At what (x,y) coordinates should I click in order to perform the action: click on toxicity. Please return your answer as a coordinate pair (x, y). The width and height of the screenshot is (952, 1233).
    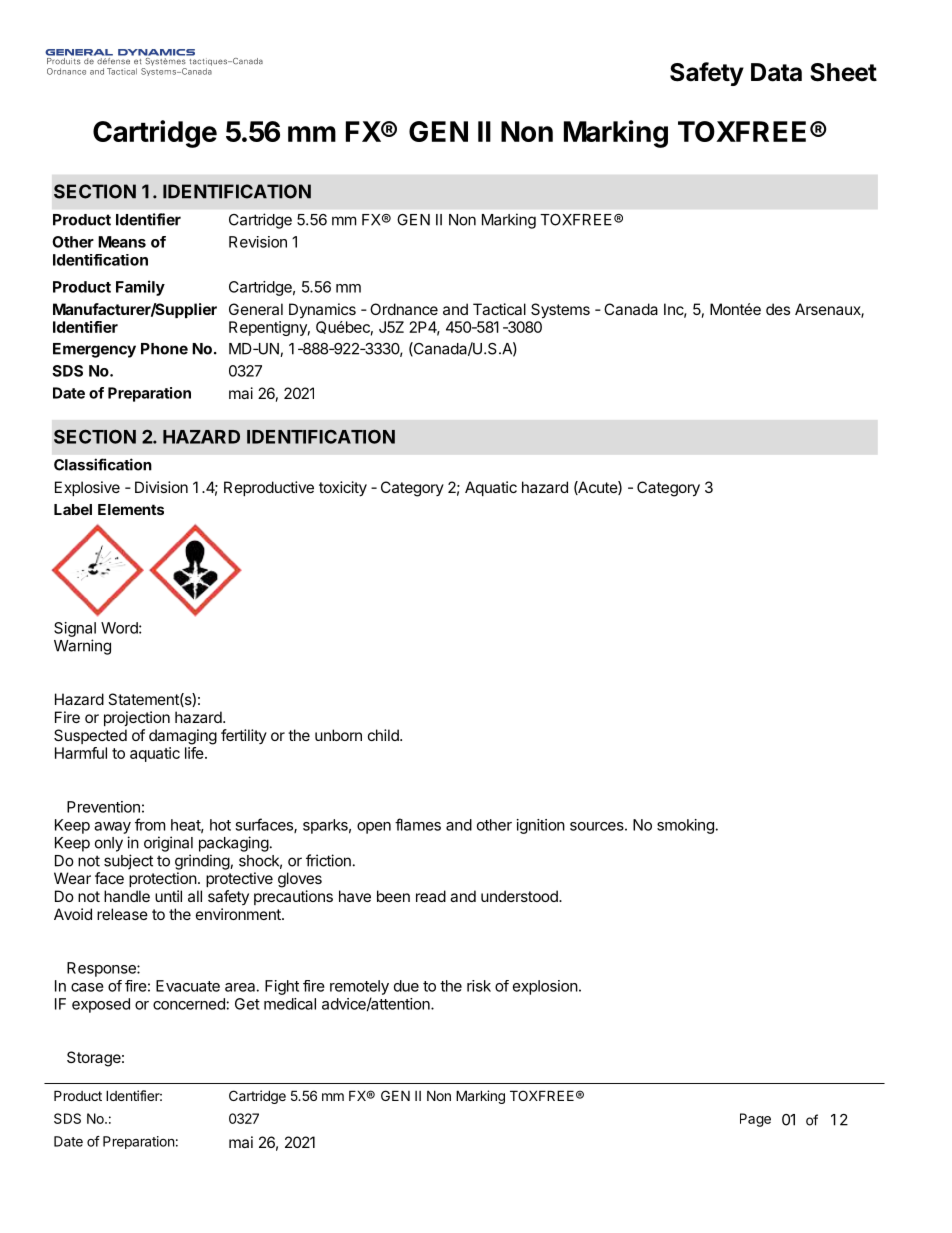
    Looking at the image, I should click on (343, 489).
